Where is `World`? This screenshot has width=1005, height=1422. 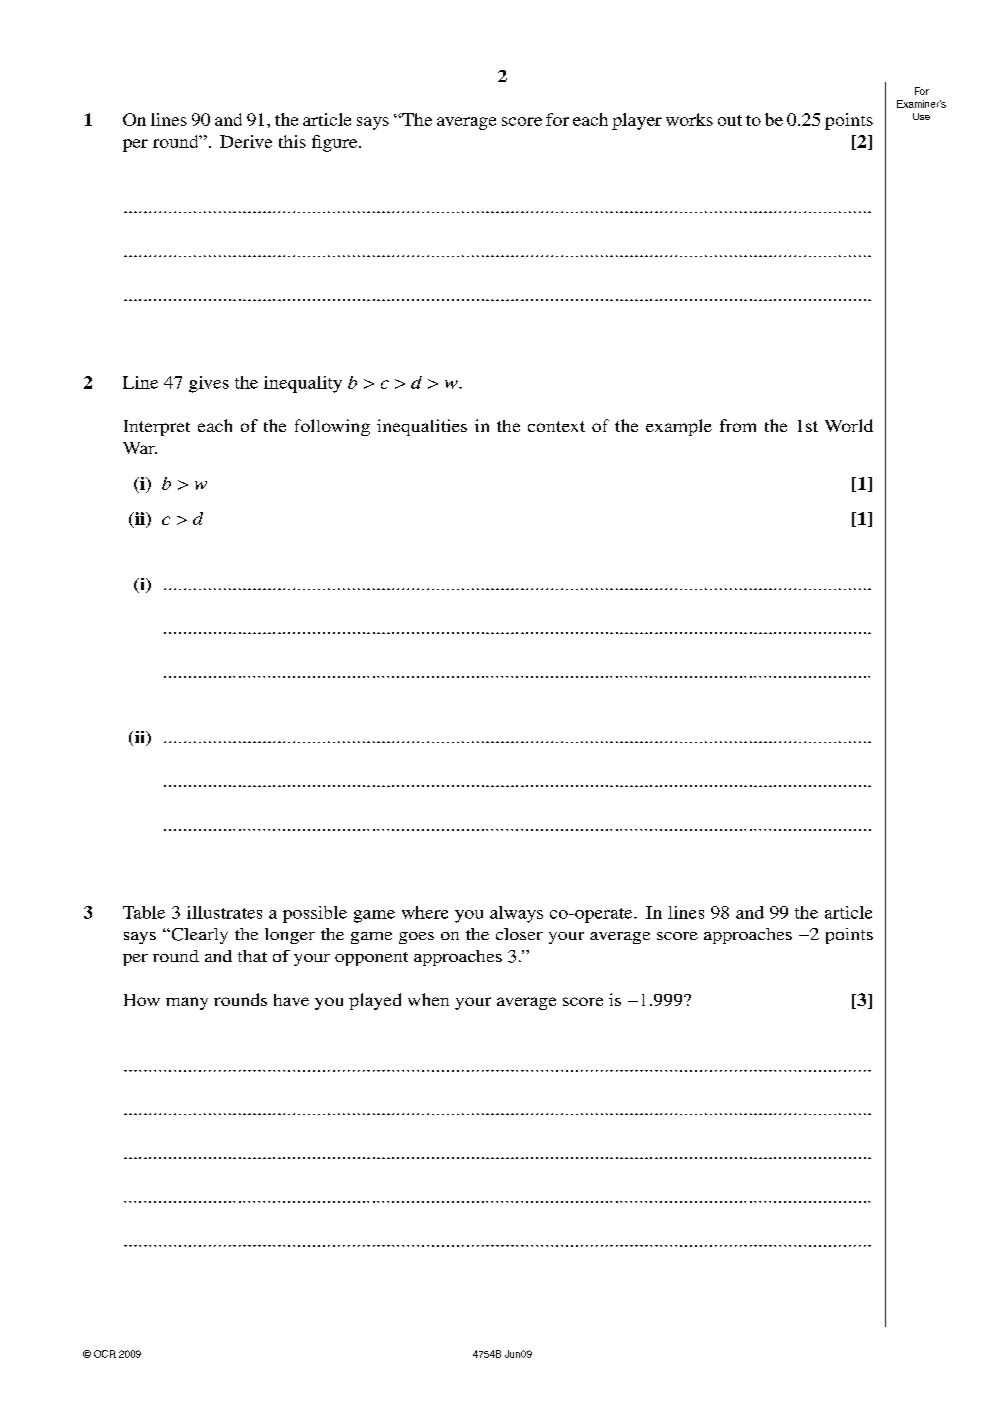
World is located at coordinates (849, 425).
